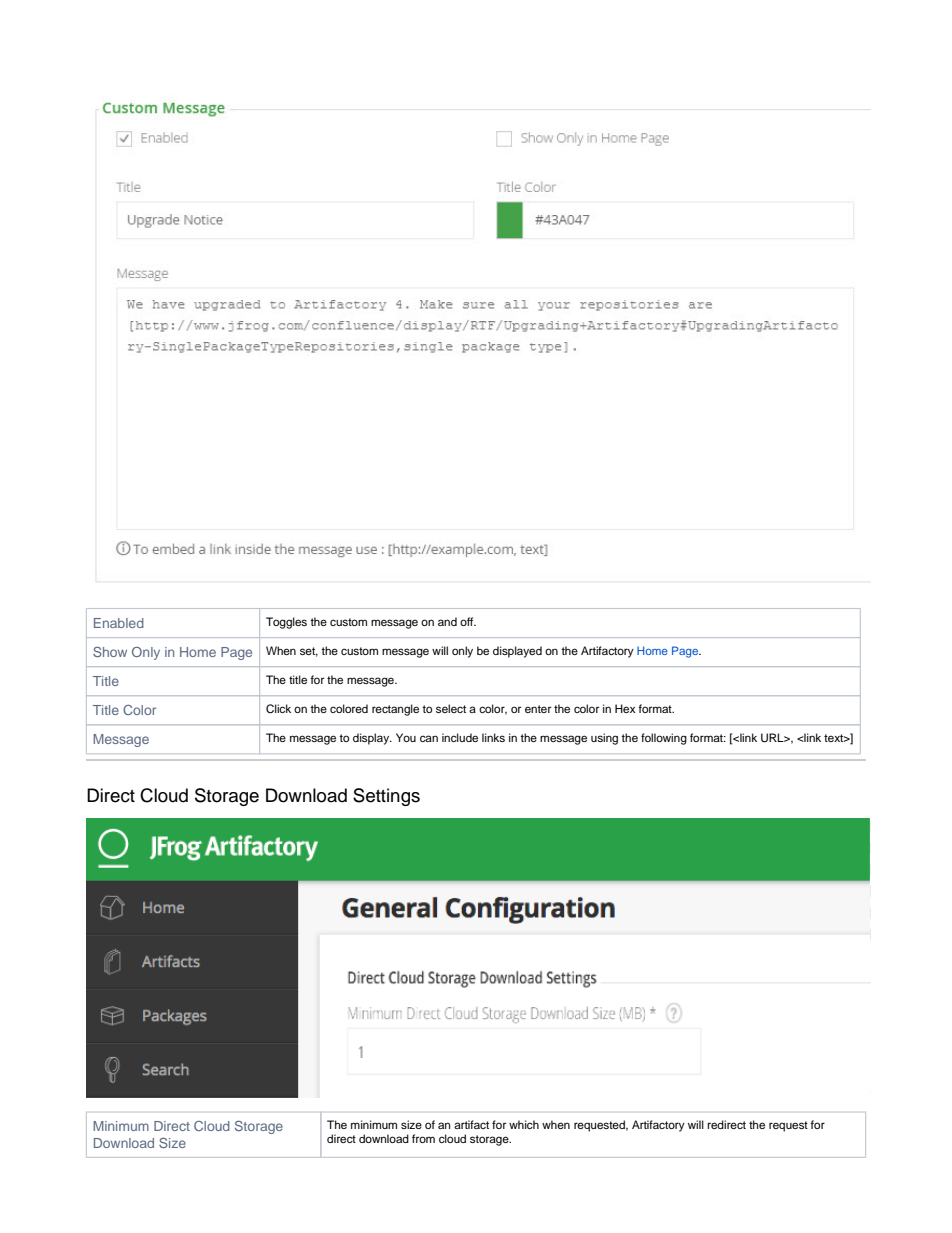 The height and width of the screenshot is (1233, 952). Describe the element at coordinates (406, 737) in the screenshot. I see `You` at that location.
